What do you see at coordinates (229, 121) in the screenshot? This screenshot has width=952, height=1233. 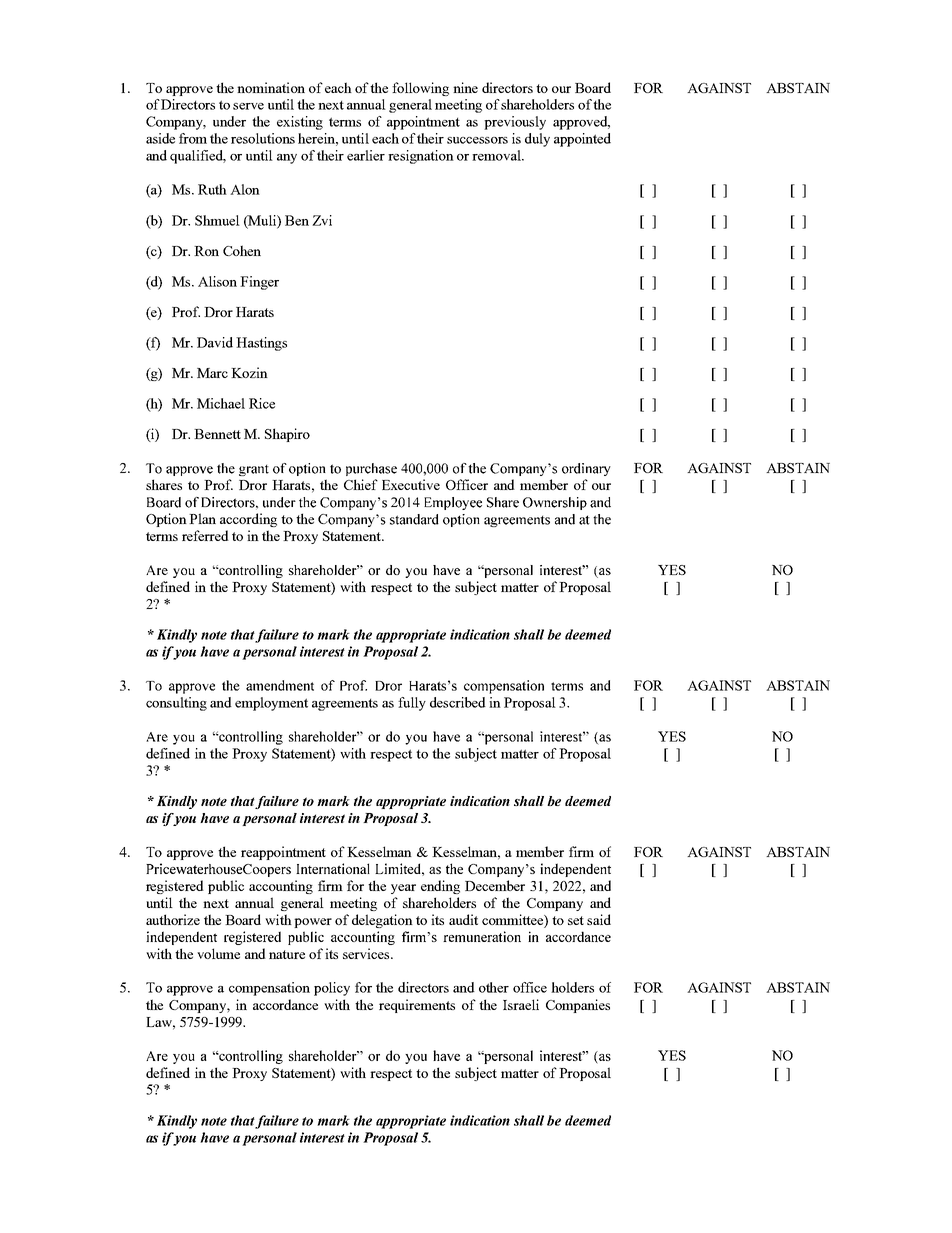 I see `under` at bounding box center [229, 121].
